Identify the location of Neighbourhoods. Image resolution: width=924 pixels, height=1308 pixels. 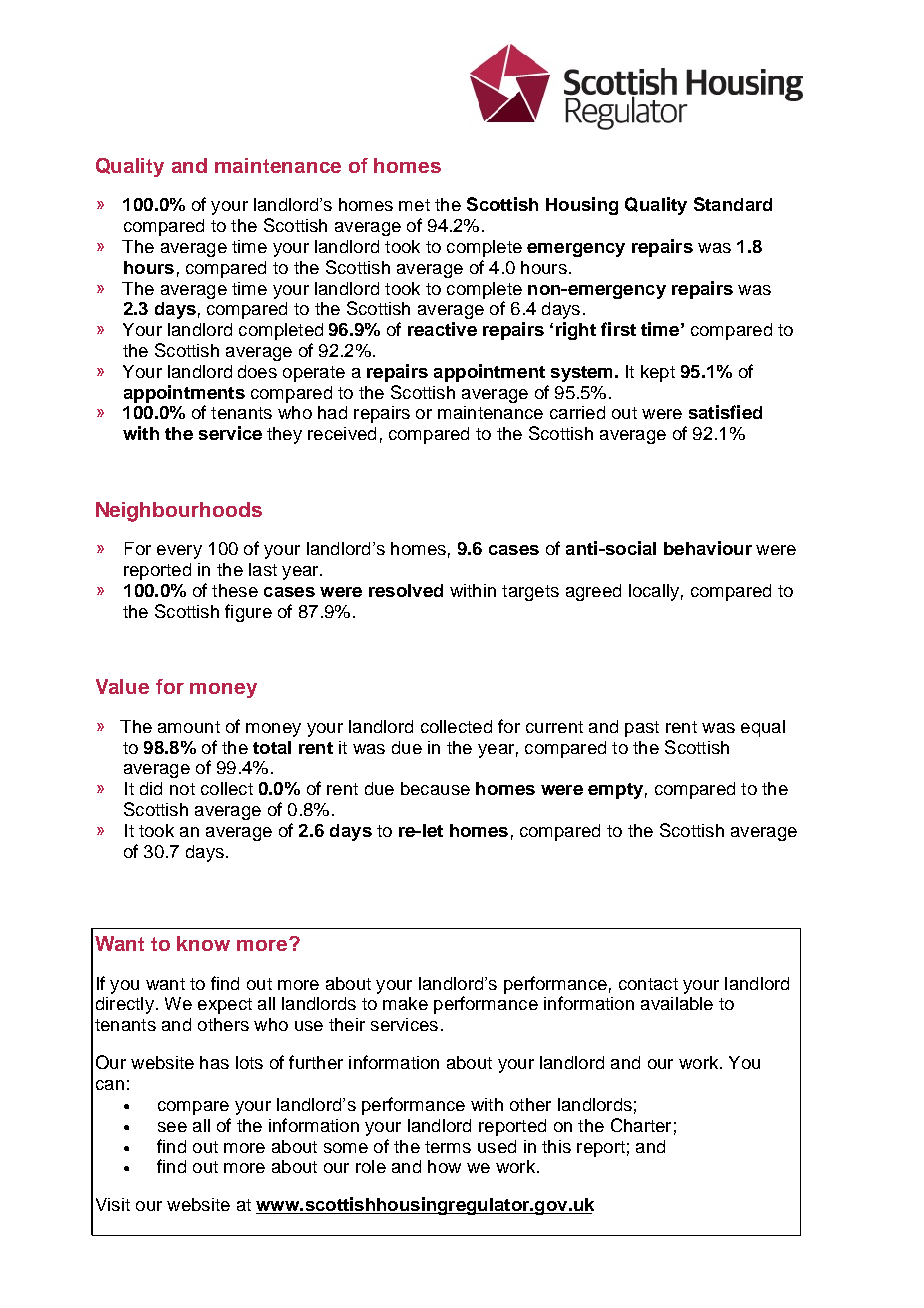
(179, 512).
